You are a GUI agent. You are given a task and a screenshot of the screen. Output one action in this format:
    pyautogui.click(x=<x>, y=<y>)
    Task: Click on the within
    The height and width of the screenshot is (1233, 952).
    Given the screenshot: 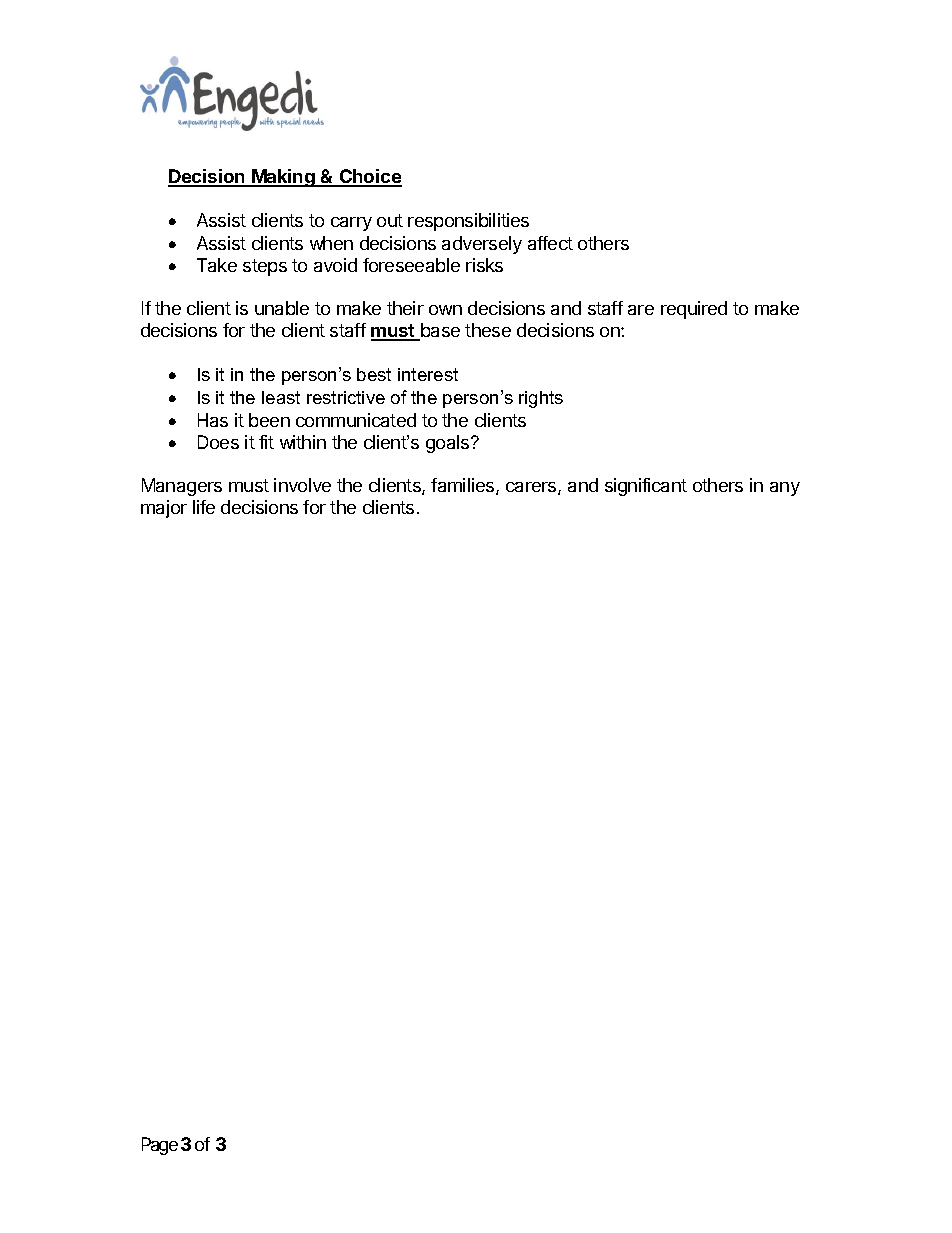 What is the action you would take?
    pyautogui.click(x=303, y=442)
